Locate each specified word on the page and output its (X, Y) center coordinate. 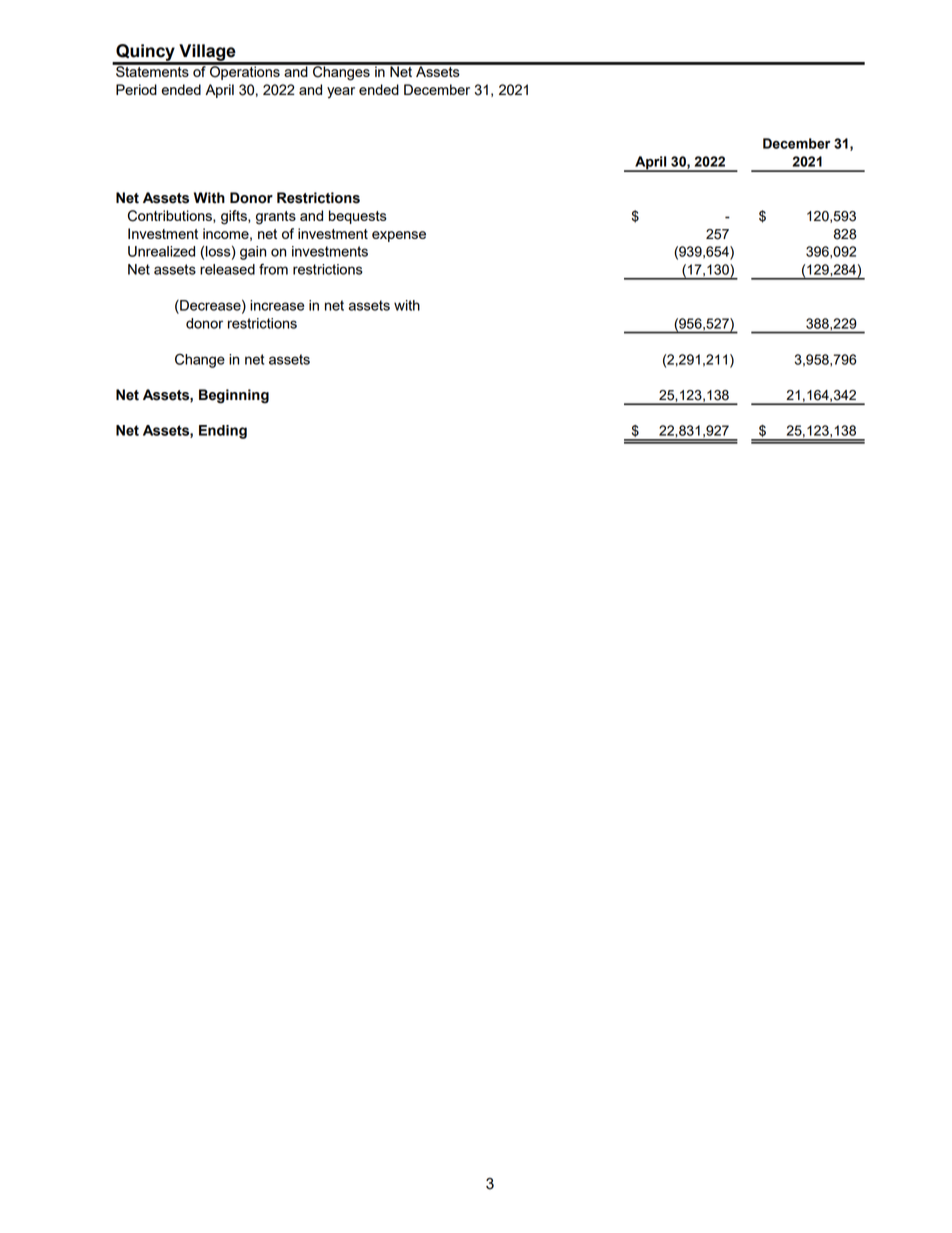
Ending (223, 432)
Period (136, 89)
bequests (358, 217)
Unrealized (161, 251)
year (341, 92)
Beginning (234, 396)
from (273, 269)
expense (399, 236)
